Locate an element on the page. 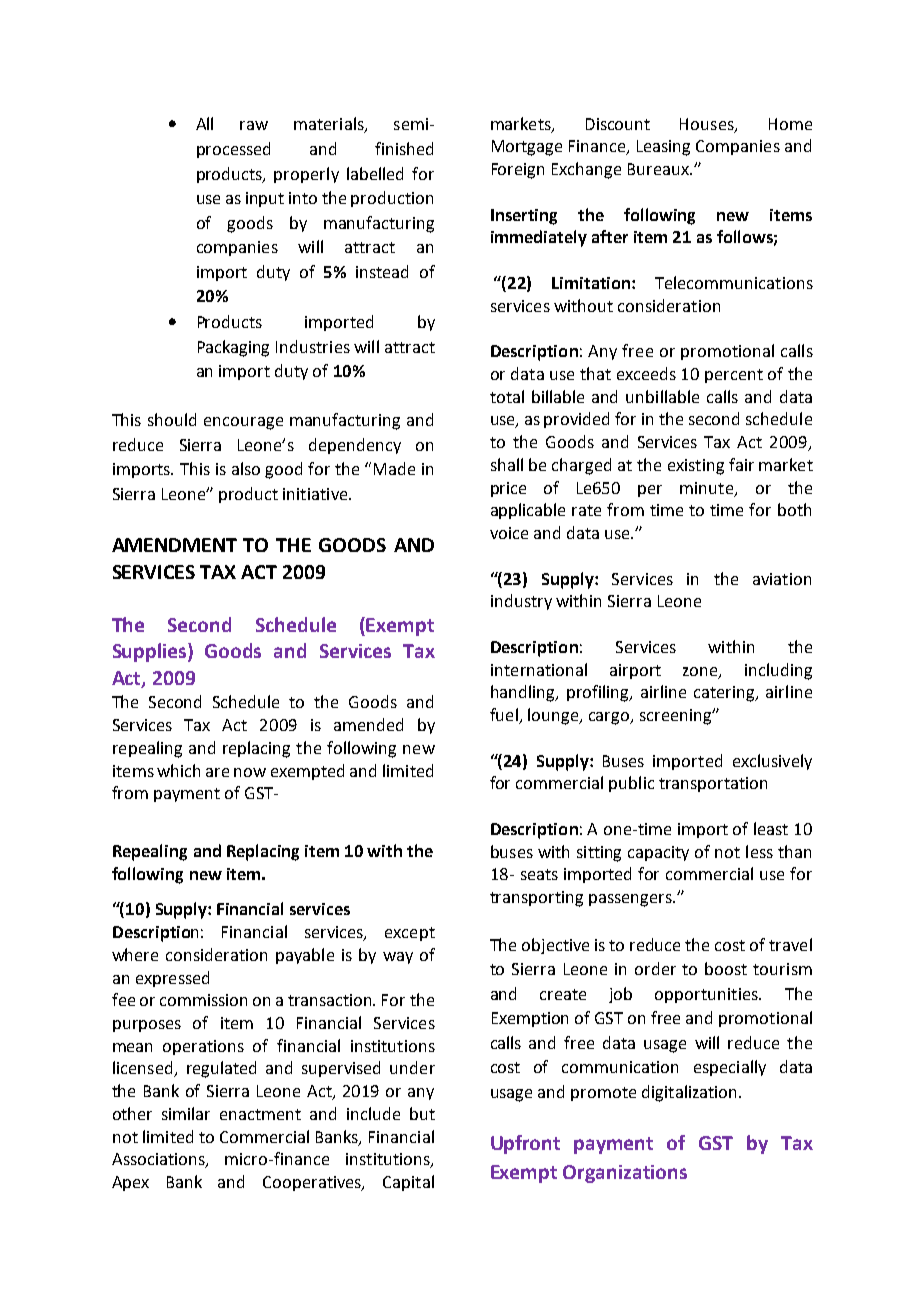  handling is located at coordinates (524, 693).
